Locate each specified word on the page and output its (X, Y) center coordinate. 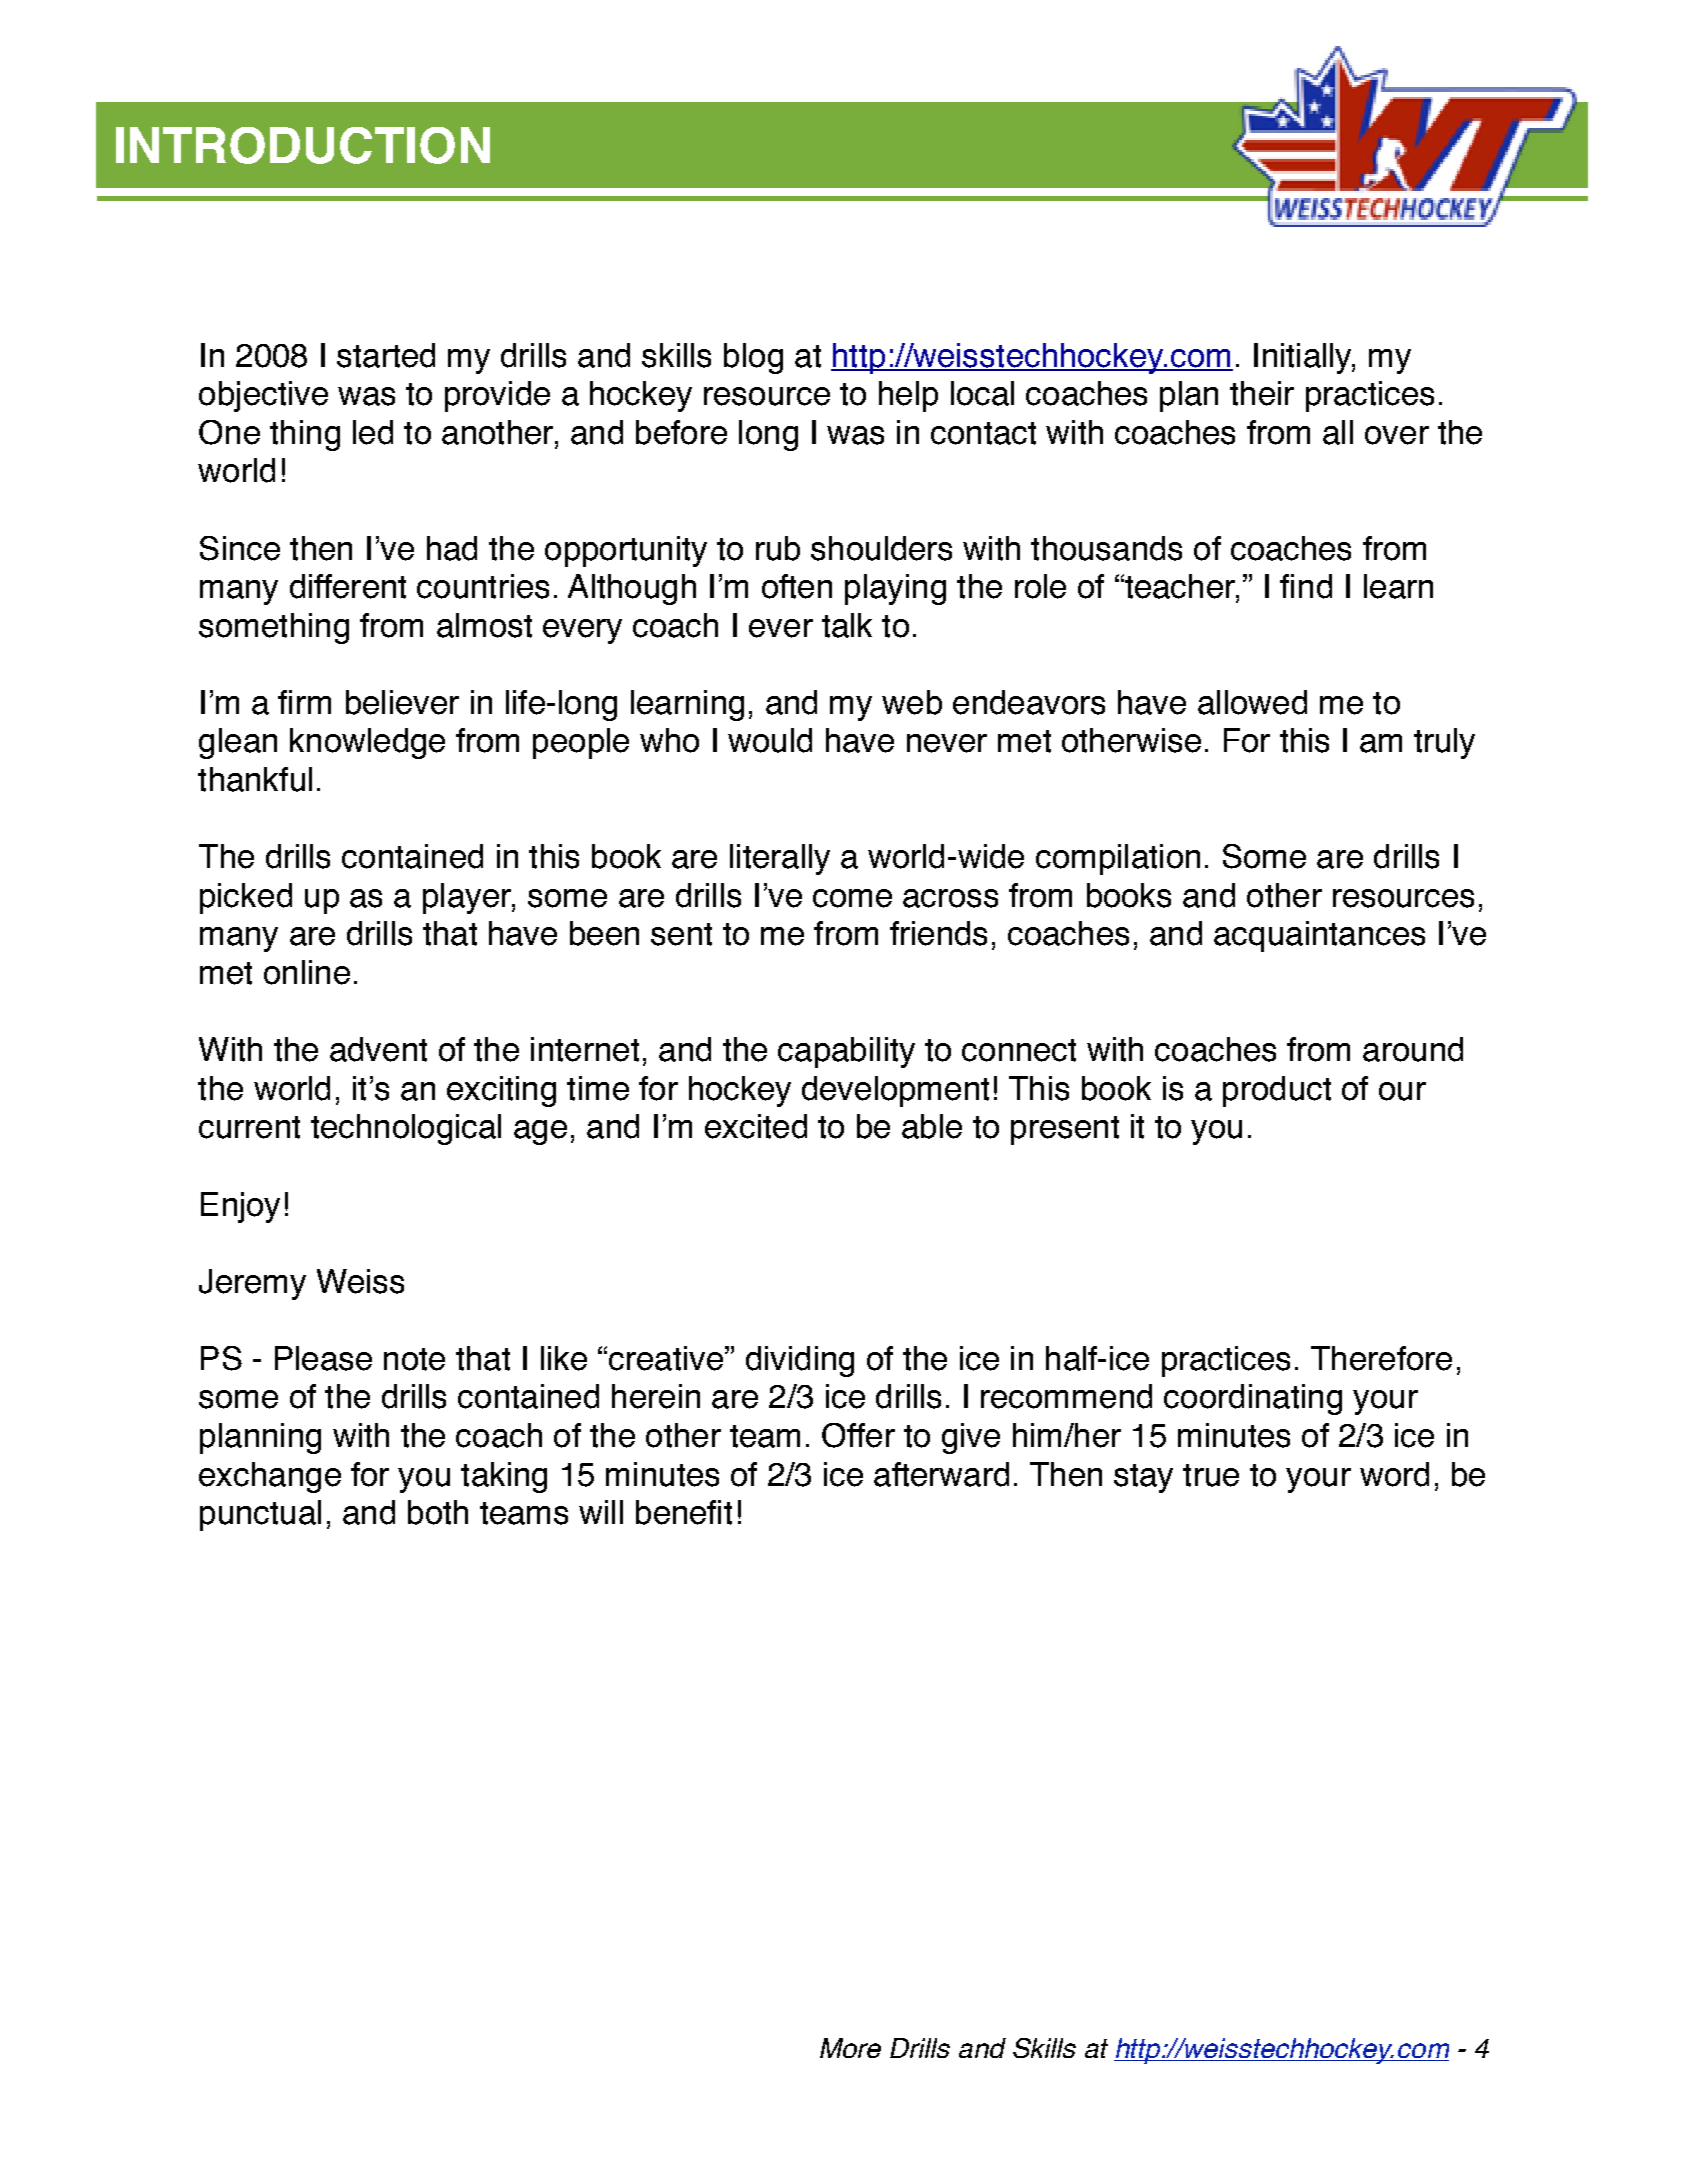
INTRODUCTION (303, 145)
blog (753, 358)
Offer (858, 1435)
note (414, 1359)
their (1262, 393)
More (850, 2048)
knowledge (367, 743)
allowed (1252, 702)
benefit (684, 1512)
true (1211, 1475)
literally (780, 859)
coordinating (1253, 1399)
